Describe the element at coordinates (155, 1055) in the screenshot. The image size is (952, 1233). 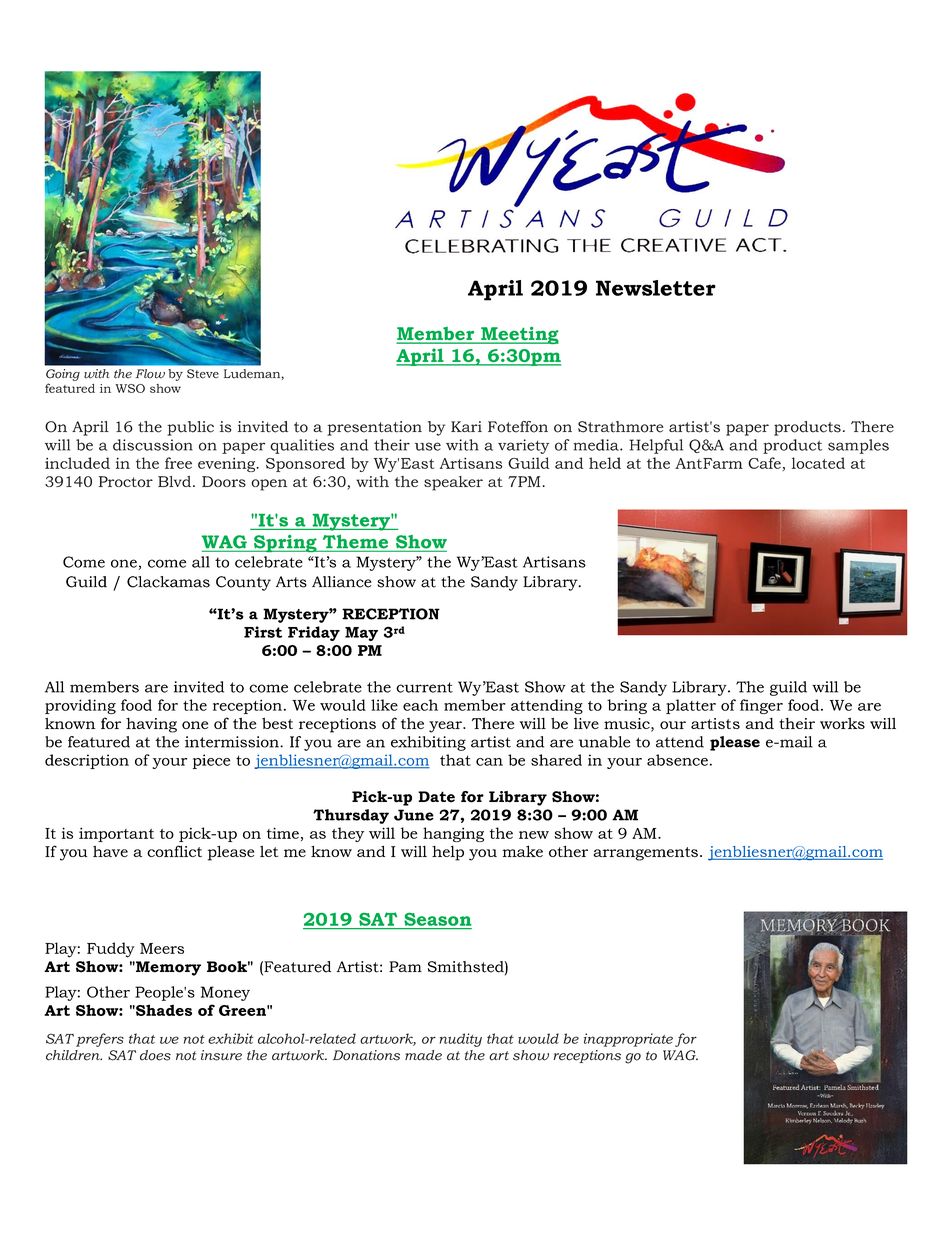
I see `does` at that location.
